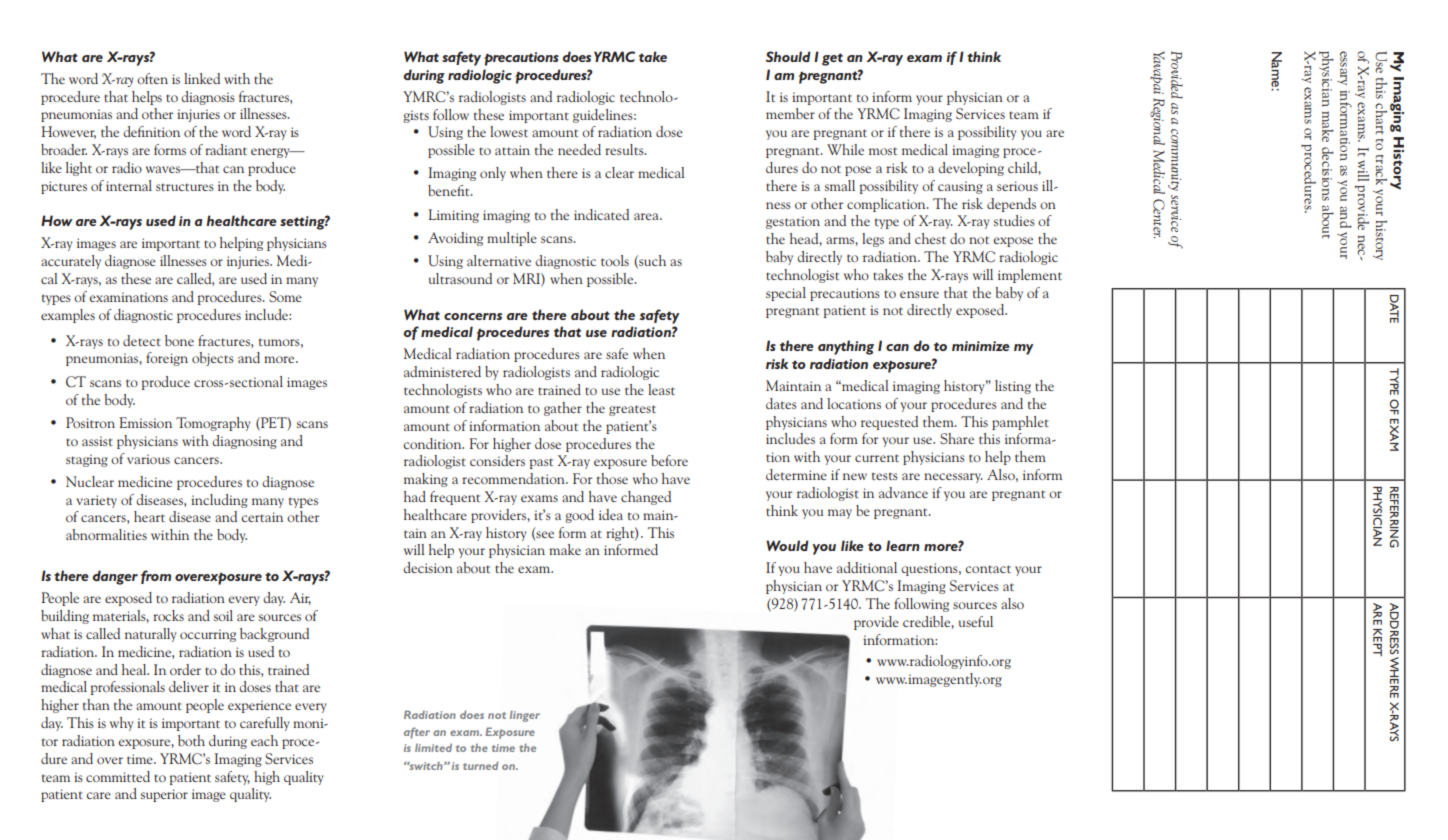  I want to click on learn, so click(903, 545).
